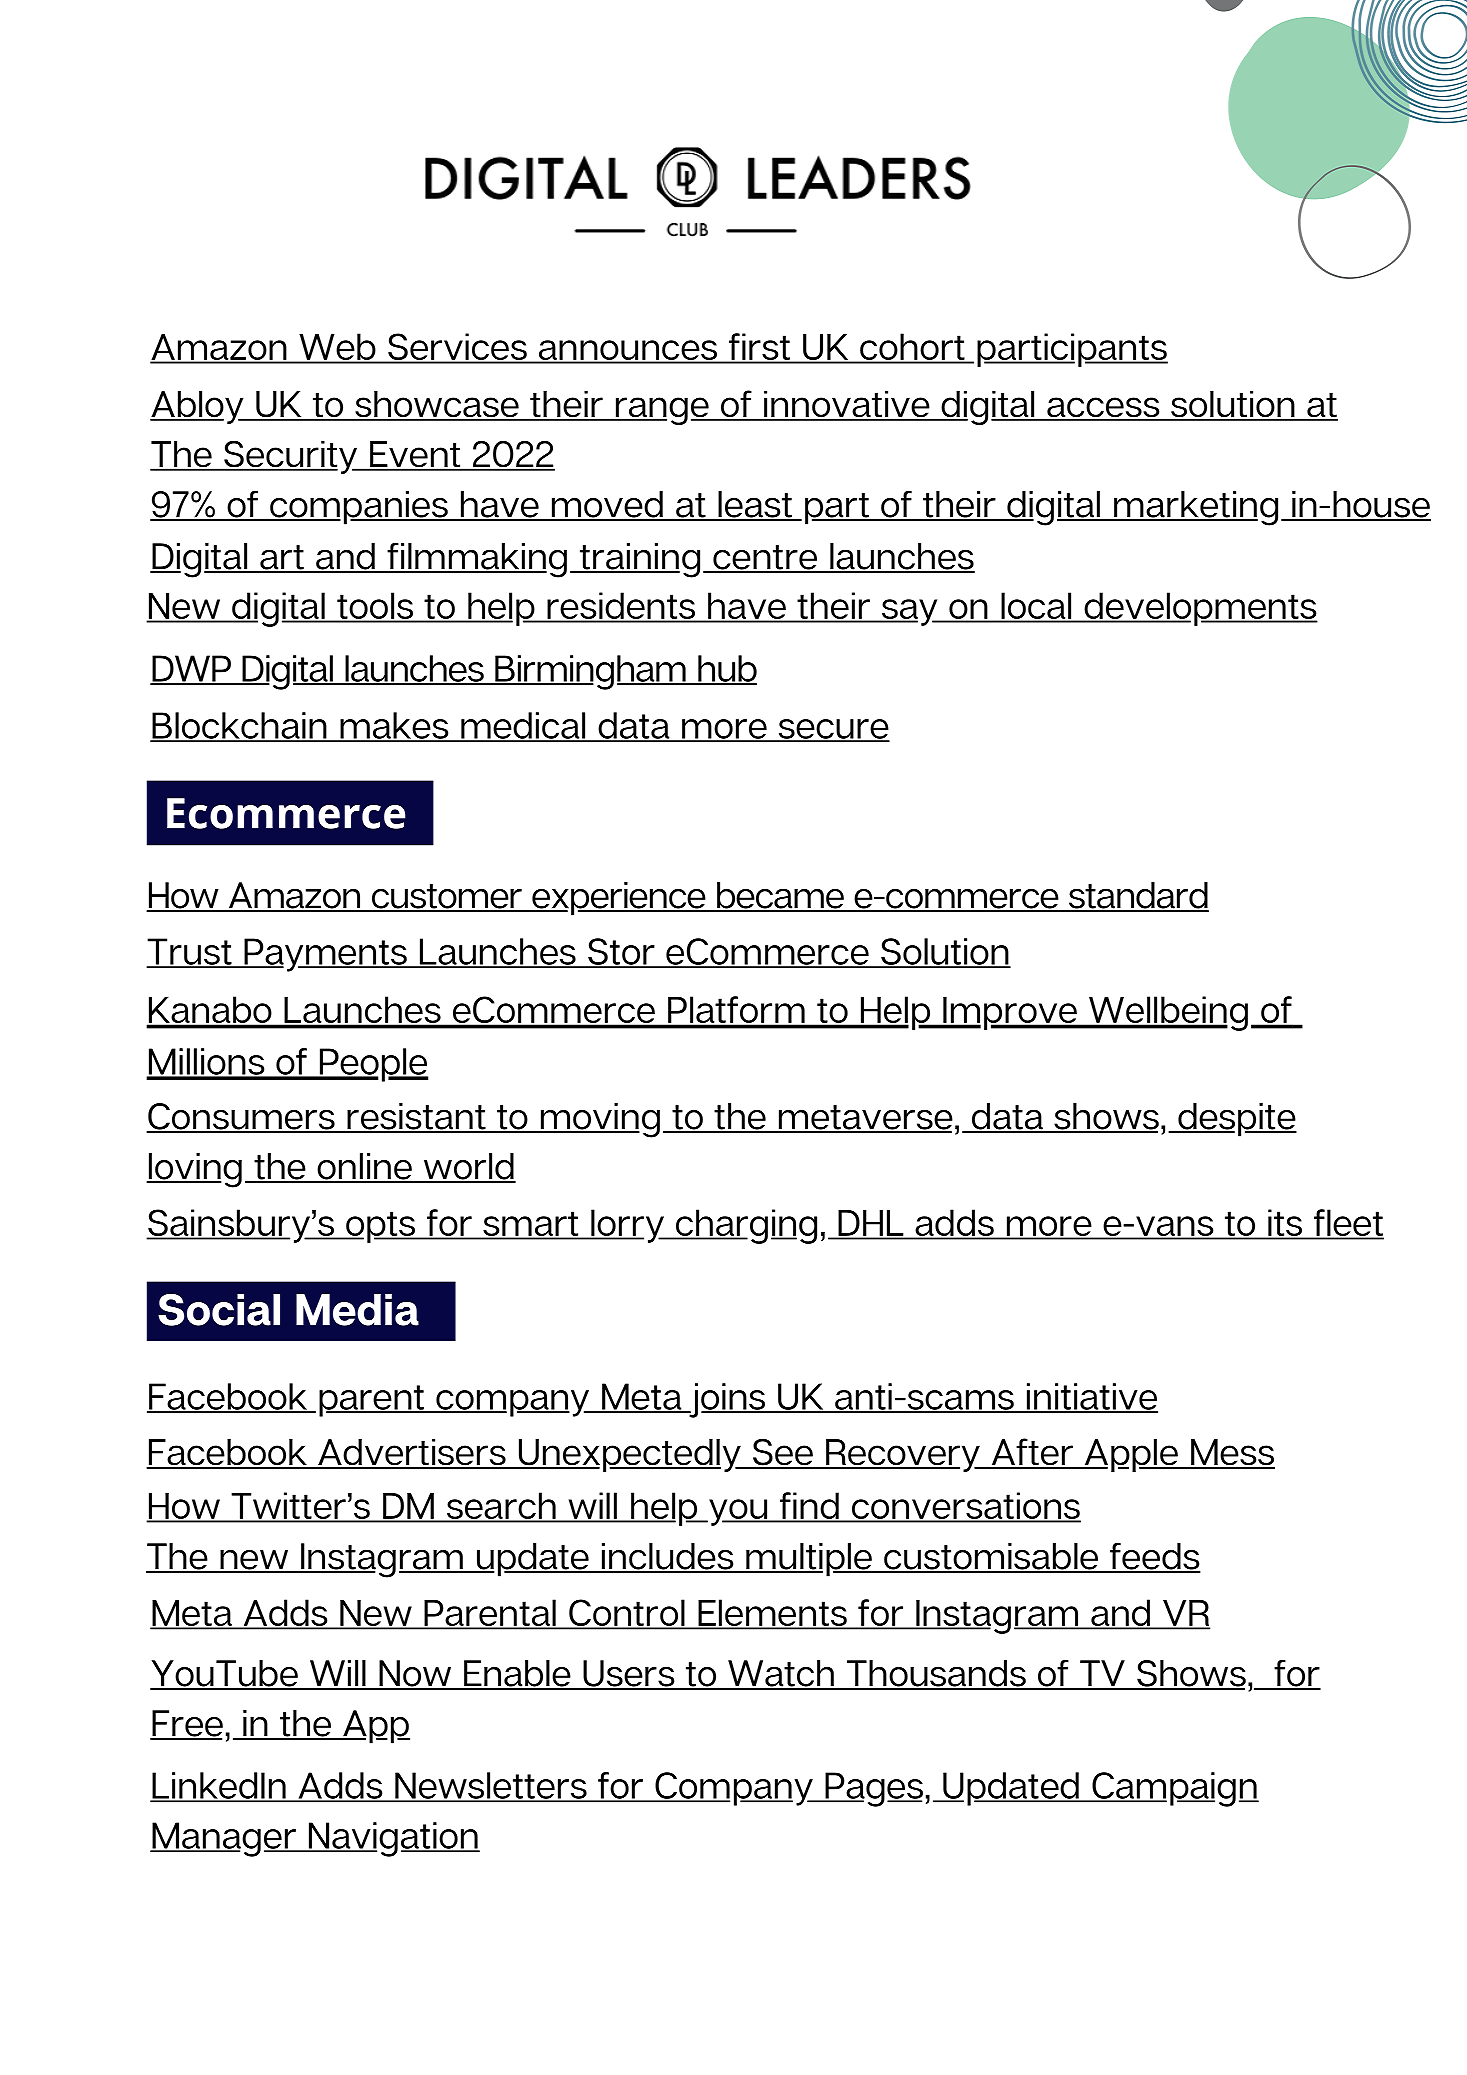 Image resolution: width=1467 pixels, height=2075 pixels. Describe the element at coordinates (1200, 609) in the screenshot. I see `developments` at that location.
